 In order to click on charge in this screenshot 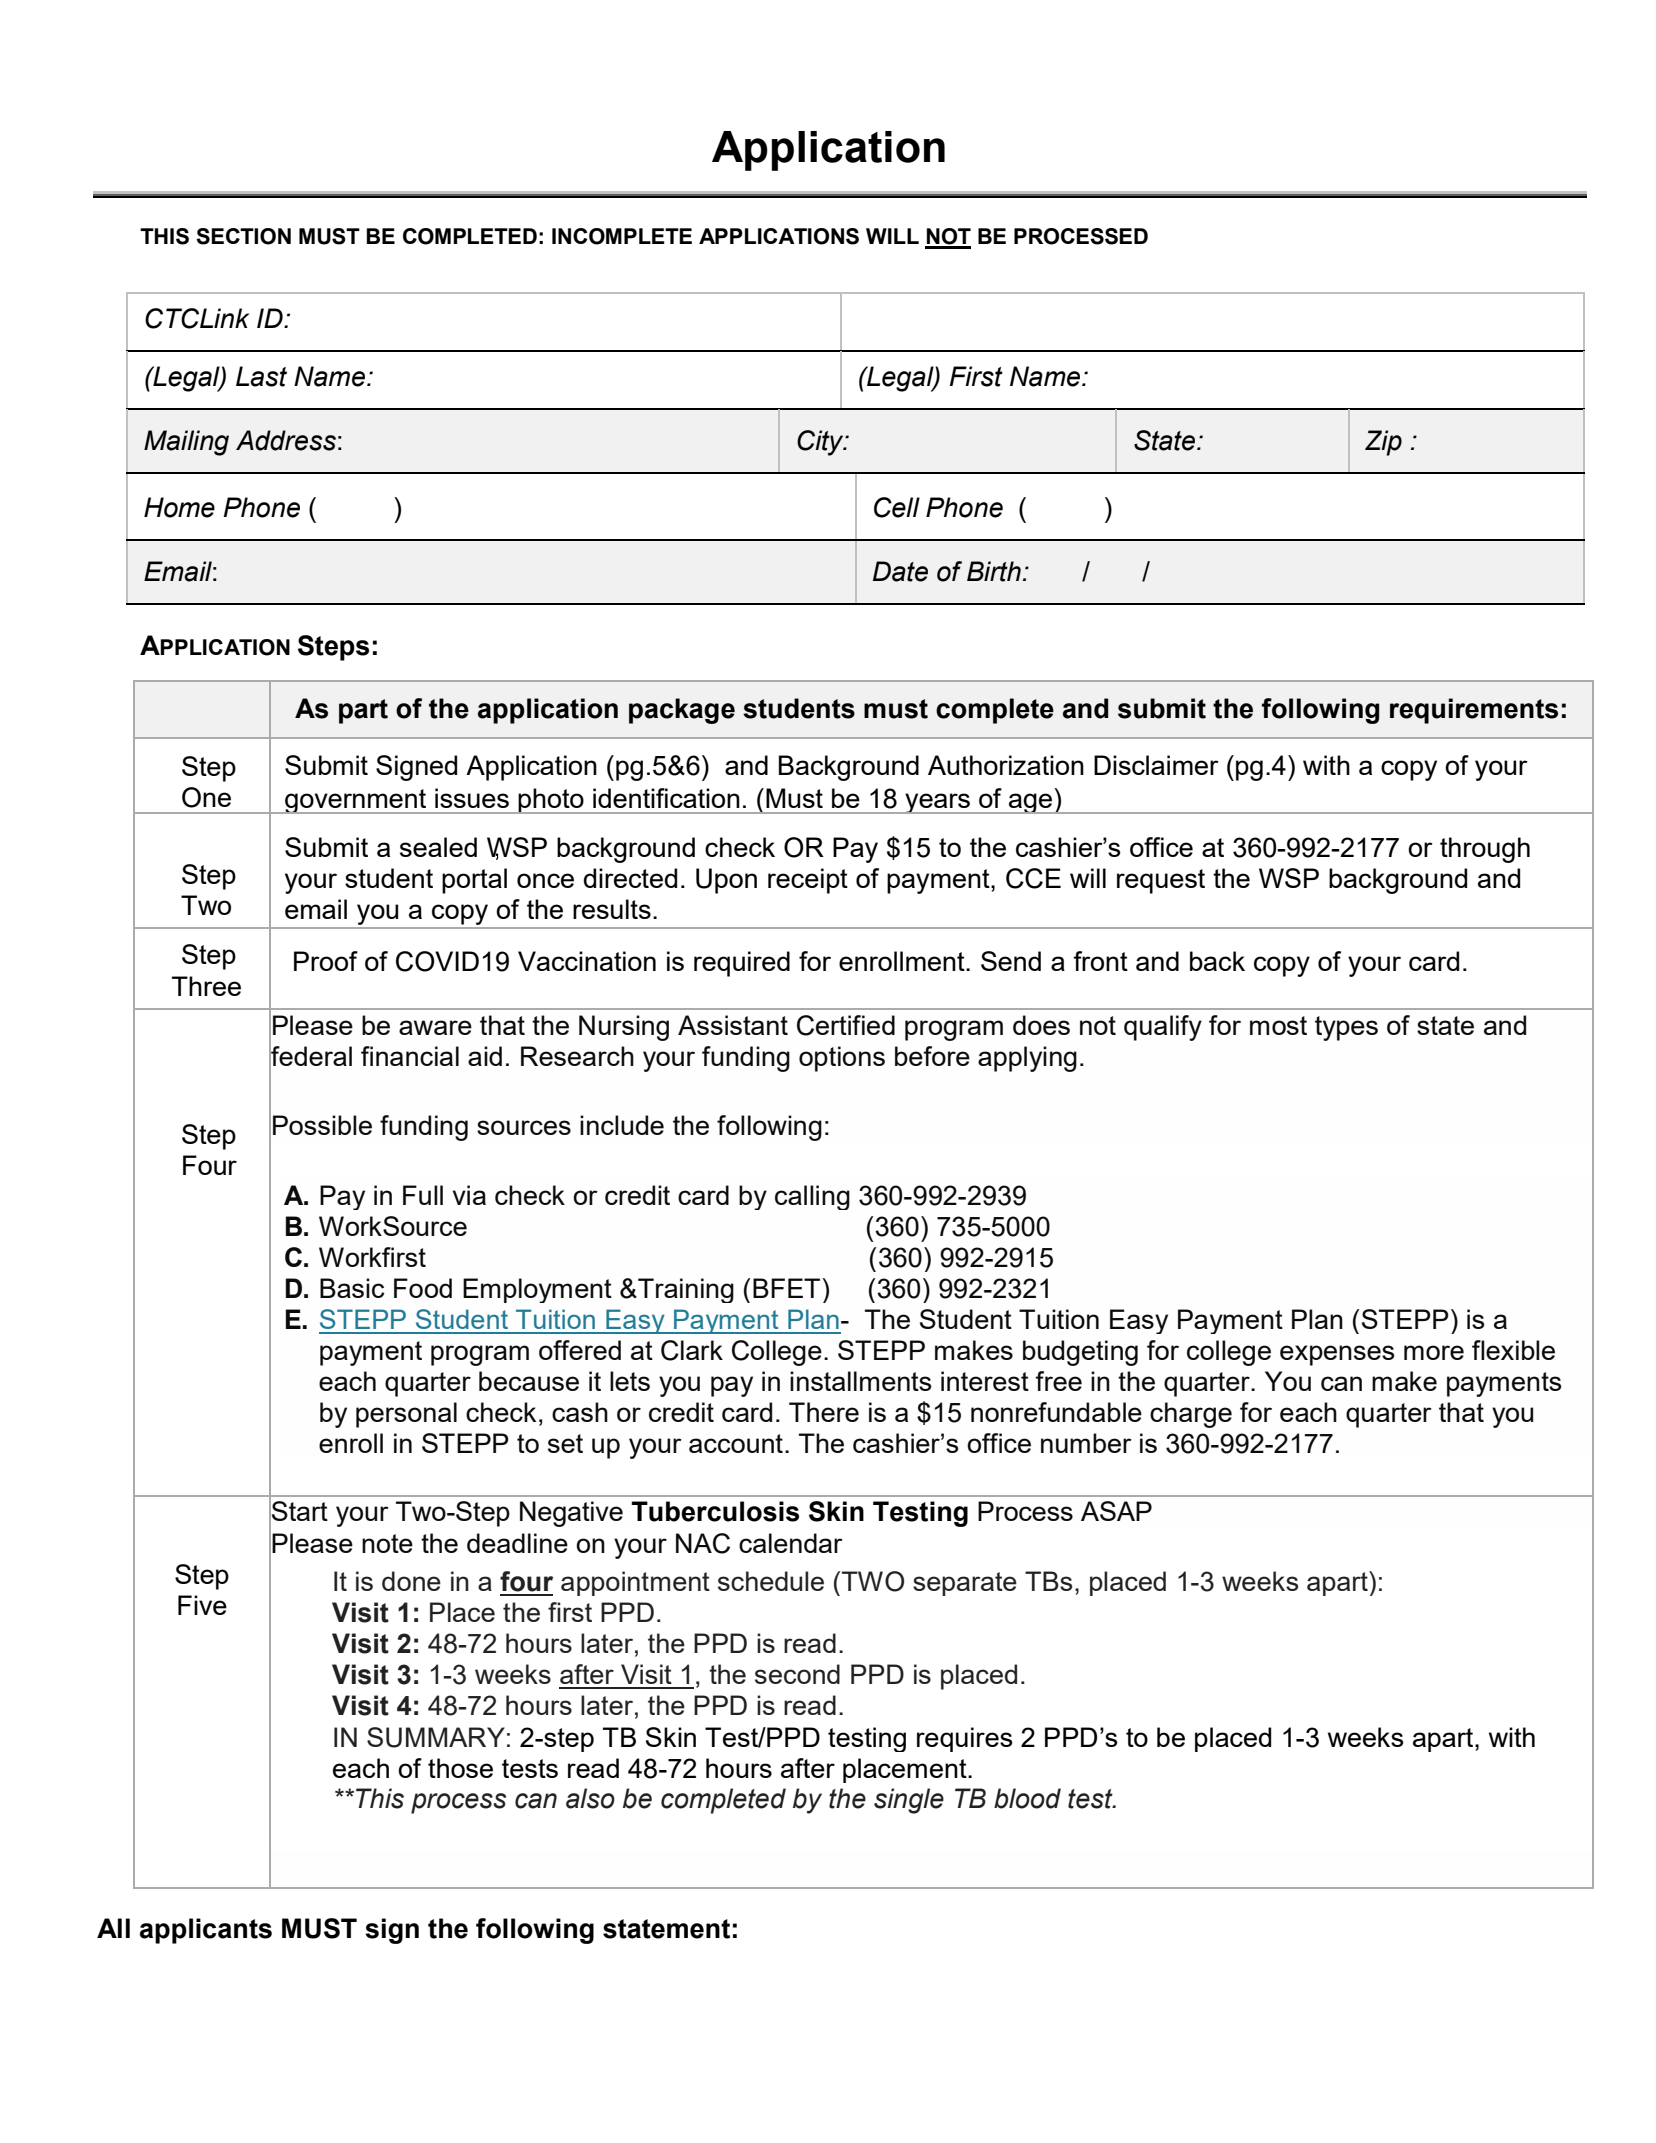, I will do `click(1191, 1415)`.
